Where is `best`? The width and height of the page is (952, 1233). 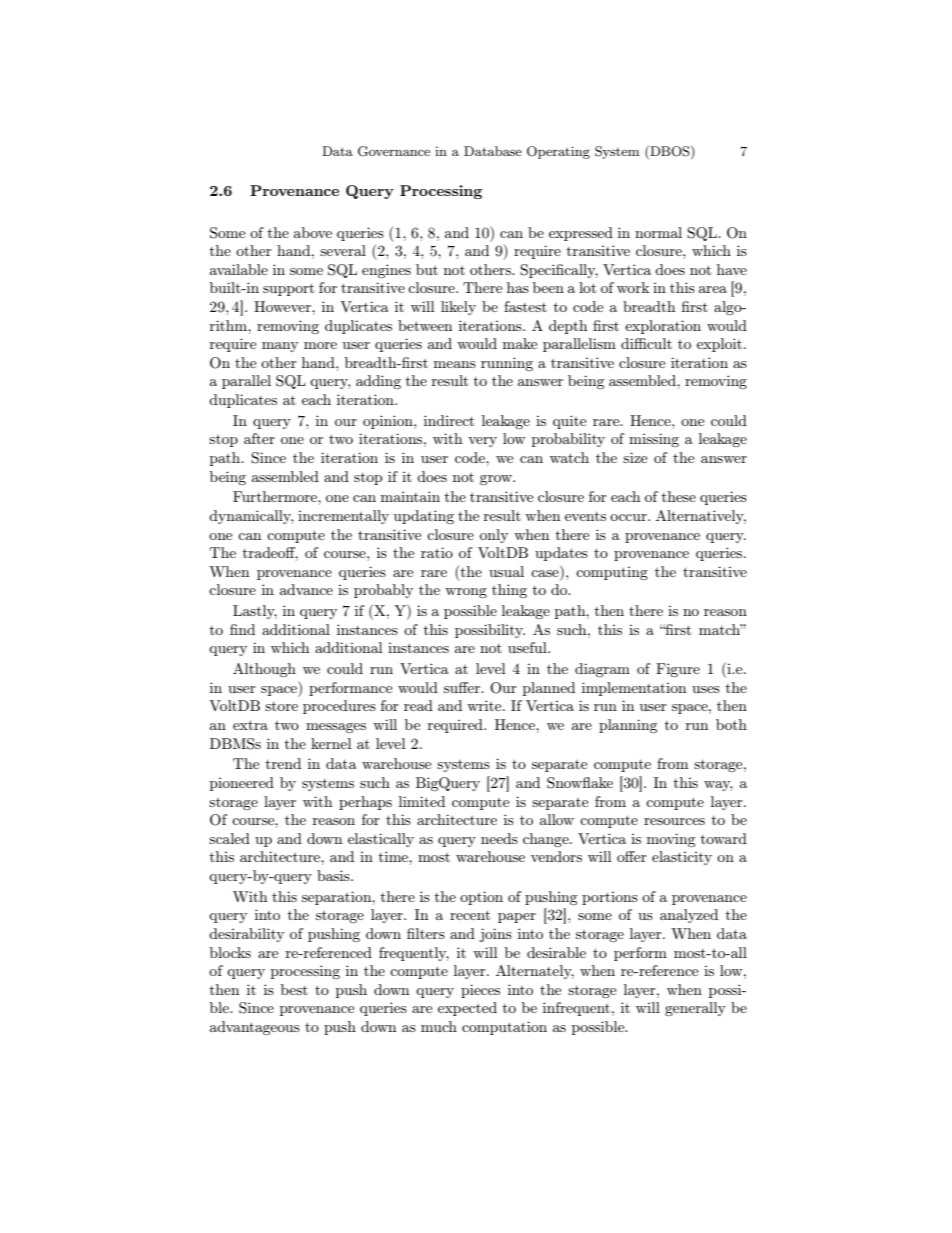
best is located at coordinates (294, 989).
